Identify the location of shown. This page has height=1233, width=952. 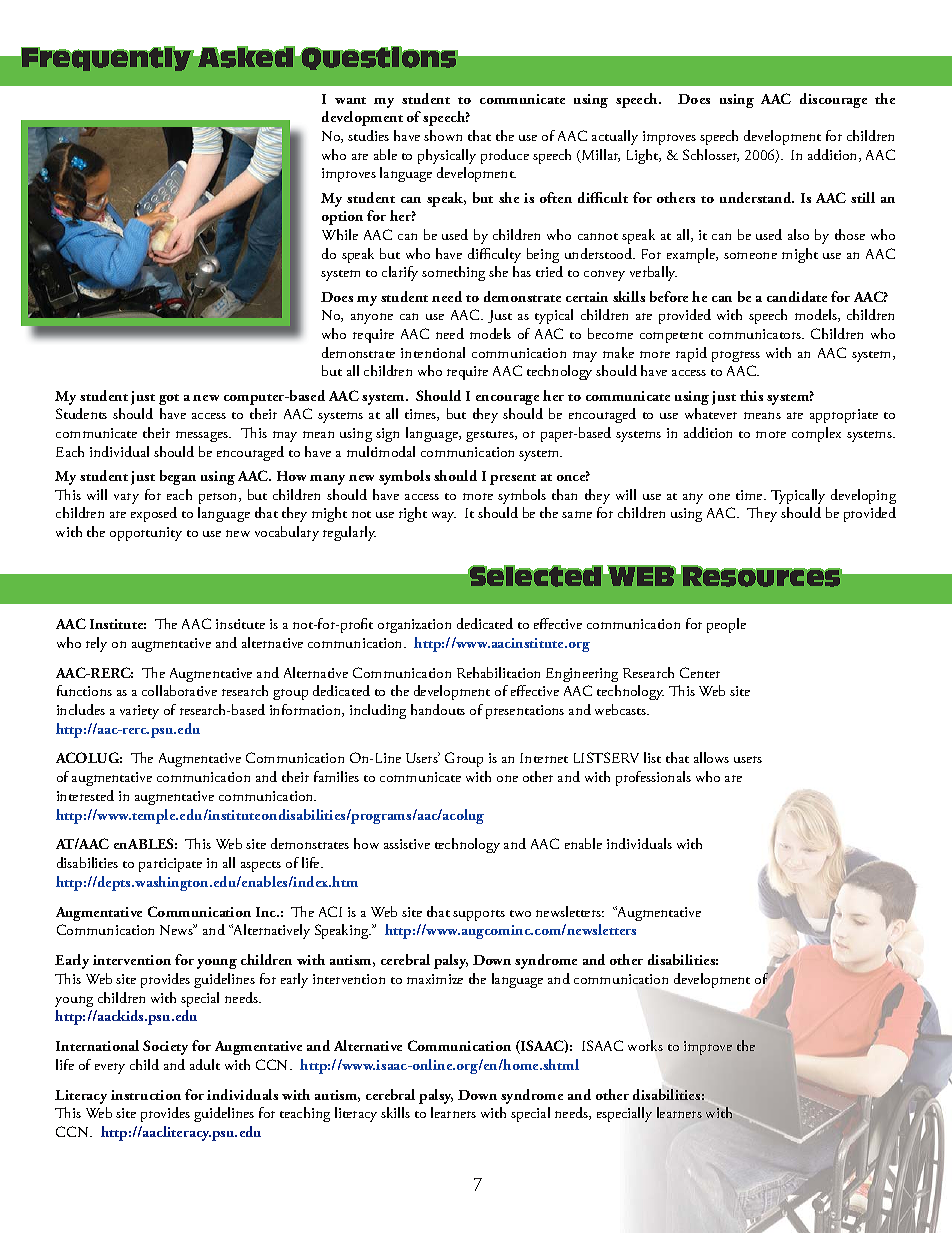
(443, 135).
